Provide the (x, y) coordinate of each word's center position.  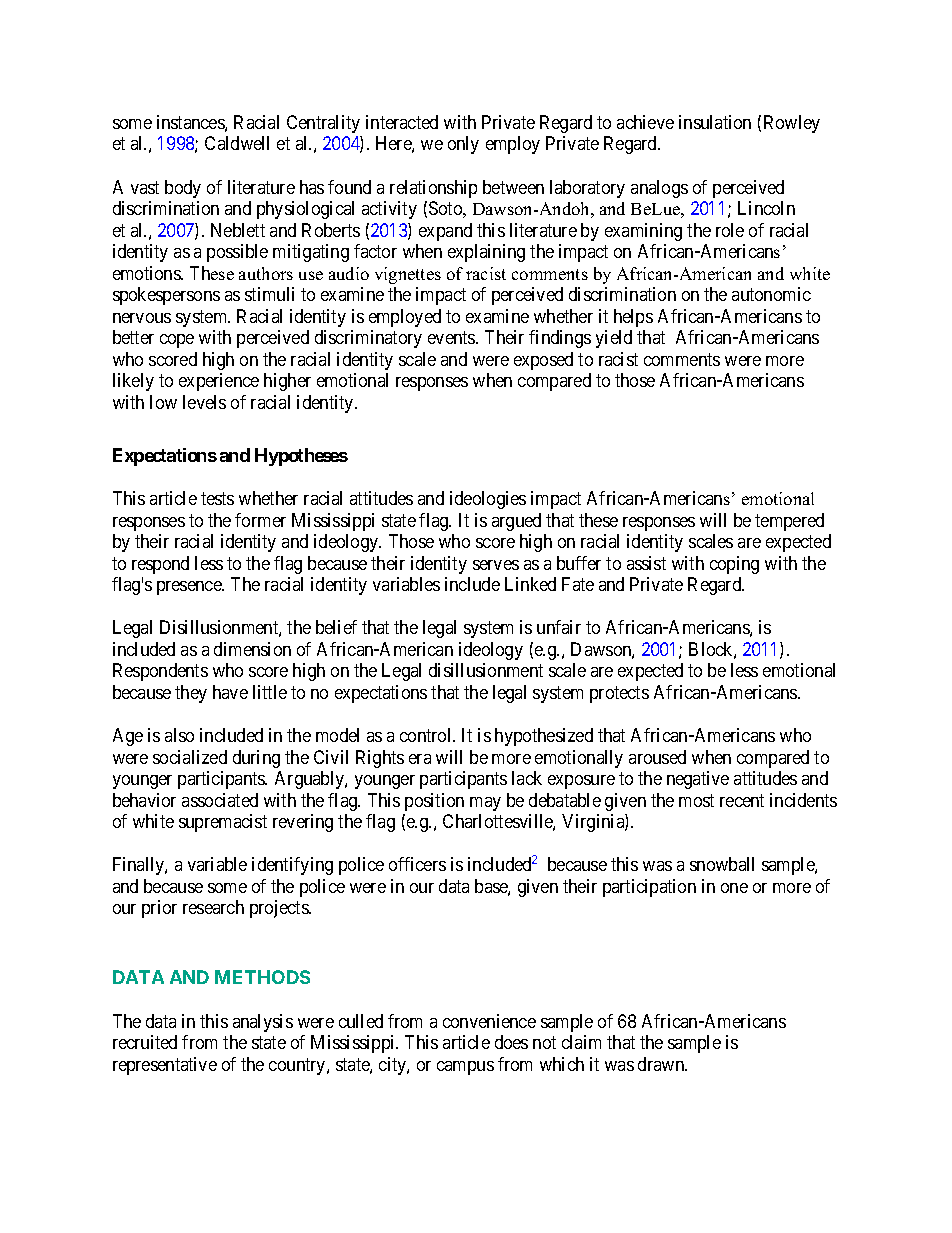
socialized (190, 757)
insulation (715, 122)
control (427, 735)
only (463, 145)
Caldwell (237, 143)
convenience (489, 1021)
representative (165, 1066)
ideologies (488, 500)
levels (204, 402)
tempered (789, 522)
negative (698, 780)
